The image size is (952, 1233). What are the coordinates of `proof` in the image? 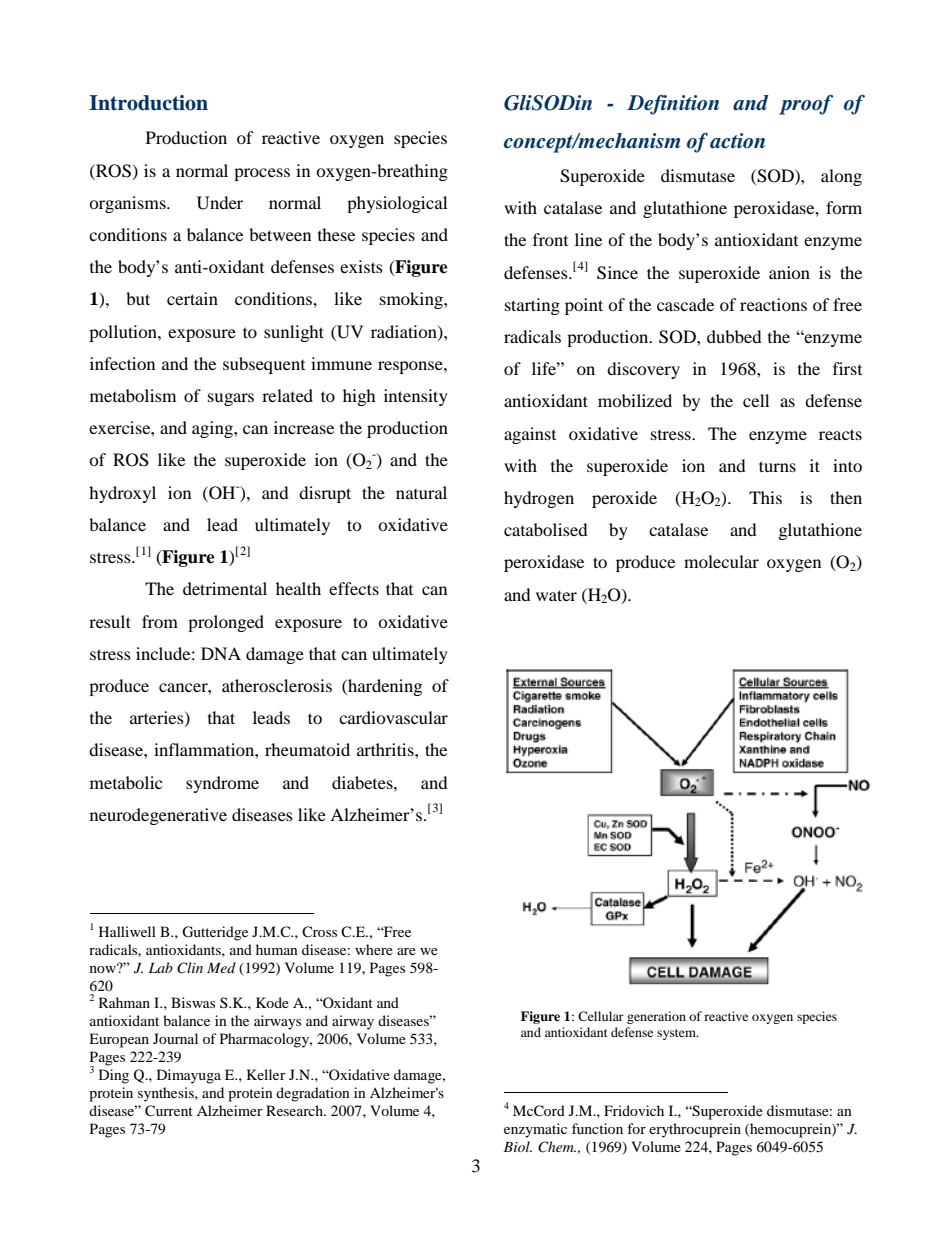 It's located at (806, 105).
